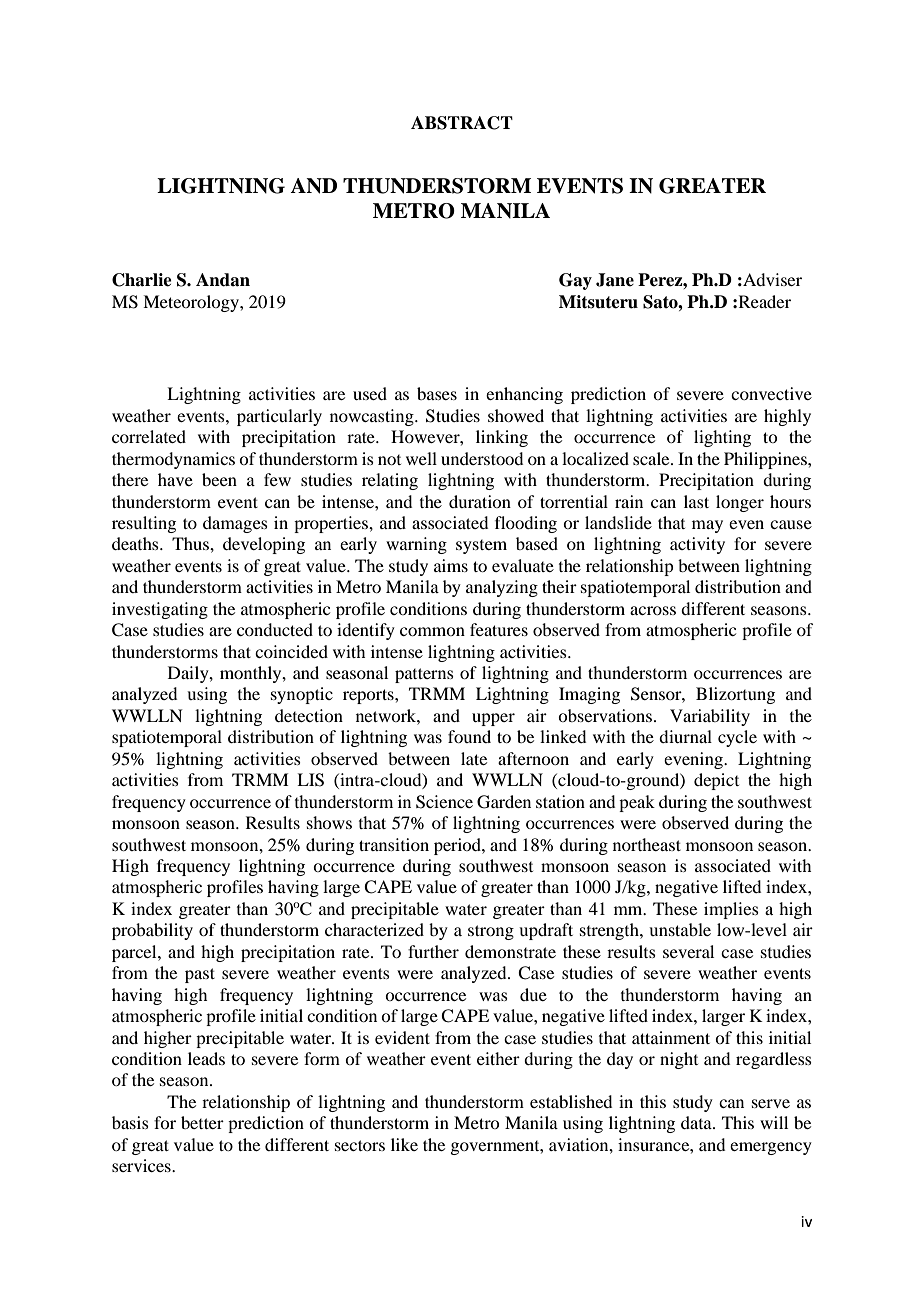  Describe the element at coordinates (444, 802) in the screenshot. I see `Science` at that location.
